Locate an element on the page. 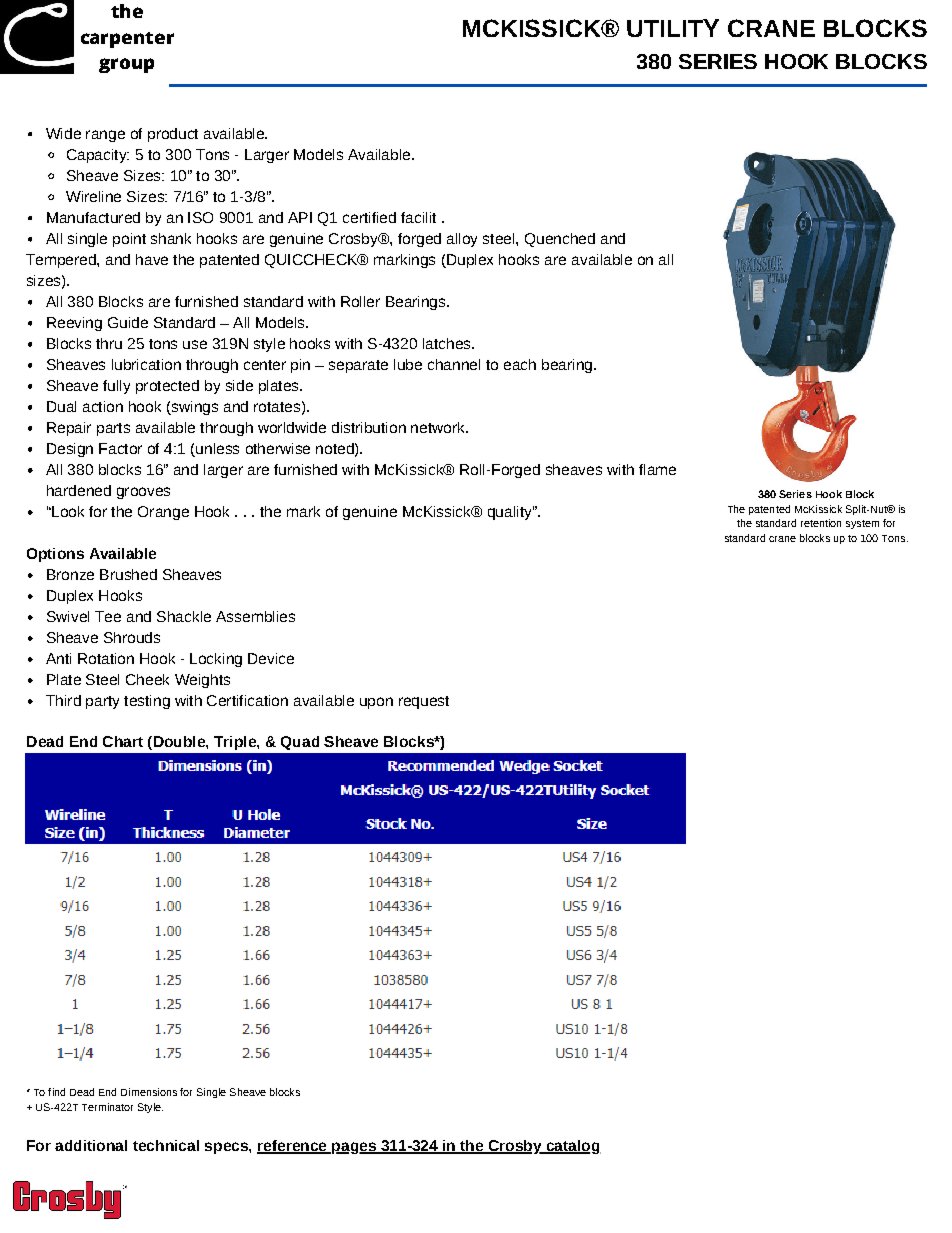 The height and width of the page is (1233, 952). Double is located at coordinates (179, 741).
